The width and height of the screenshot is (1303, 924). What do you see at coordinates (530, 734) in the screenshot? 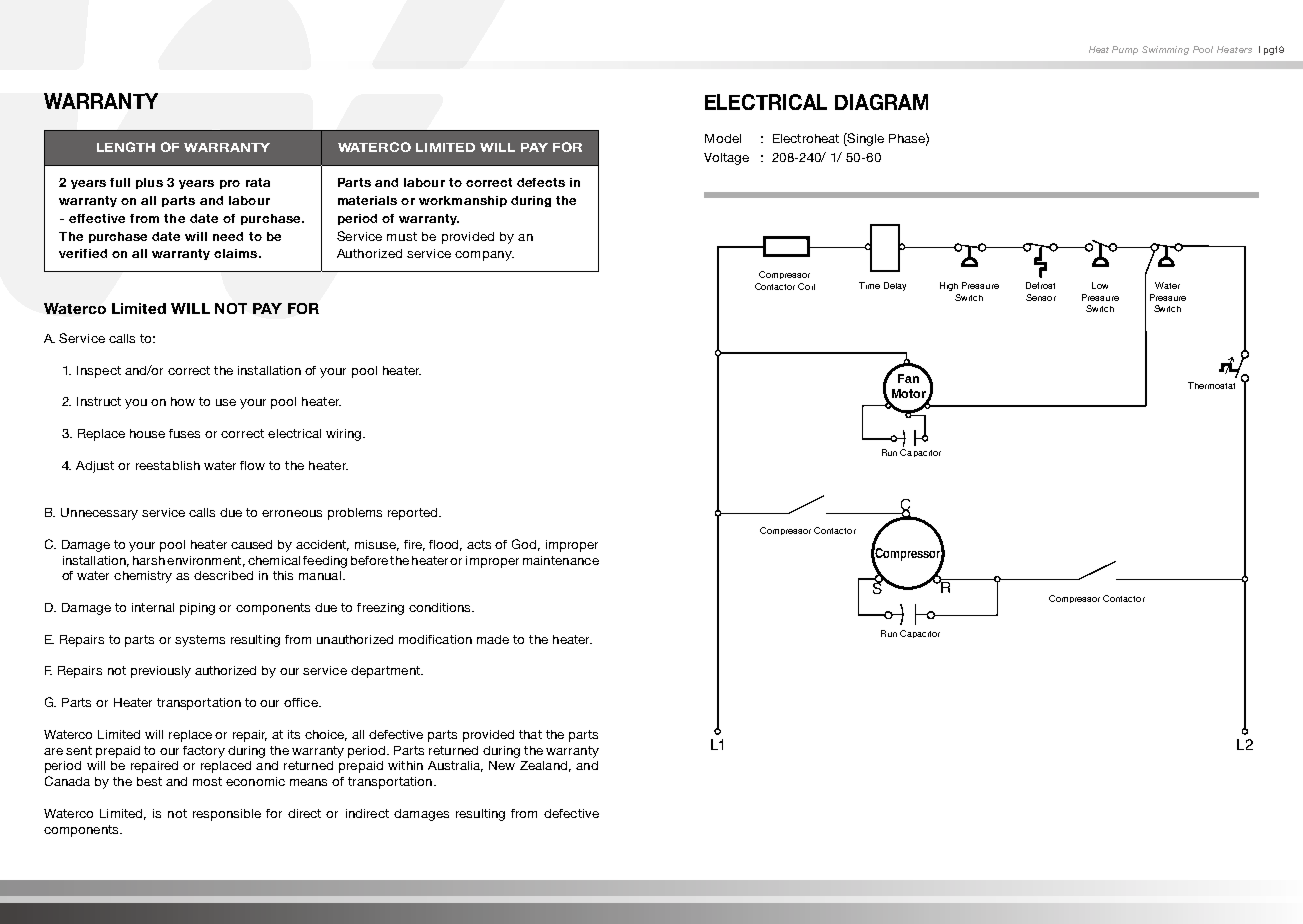
I see `that` at bounding box center [530, 734].
